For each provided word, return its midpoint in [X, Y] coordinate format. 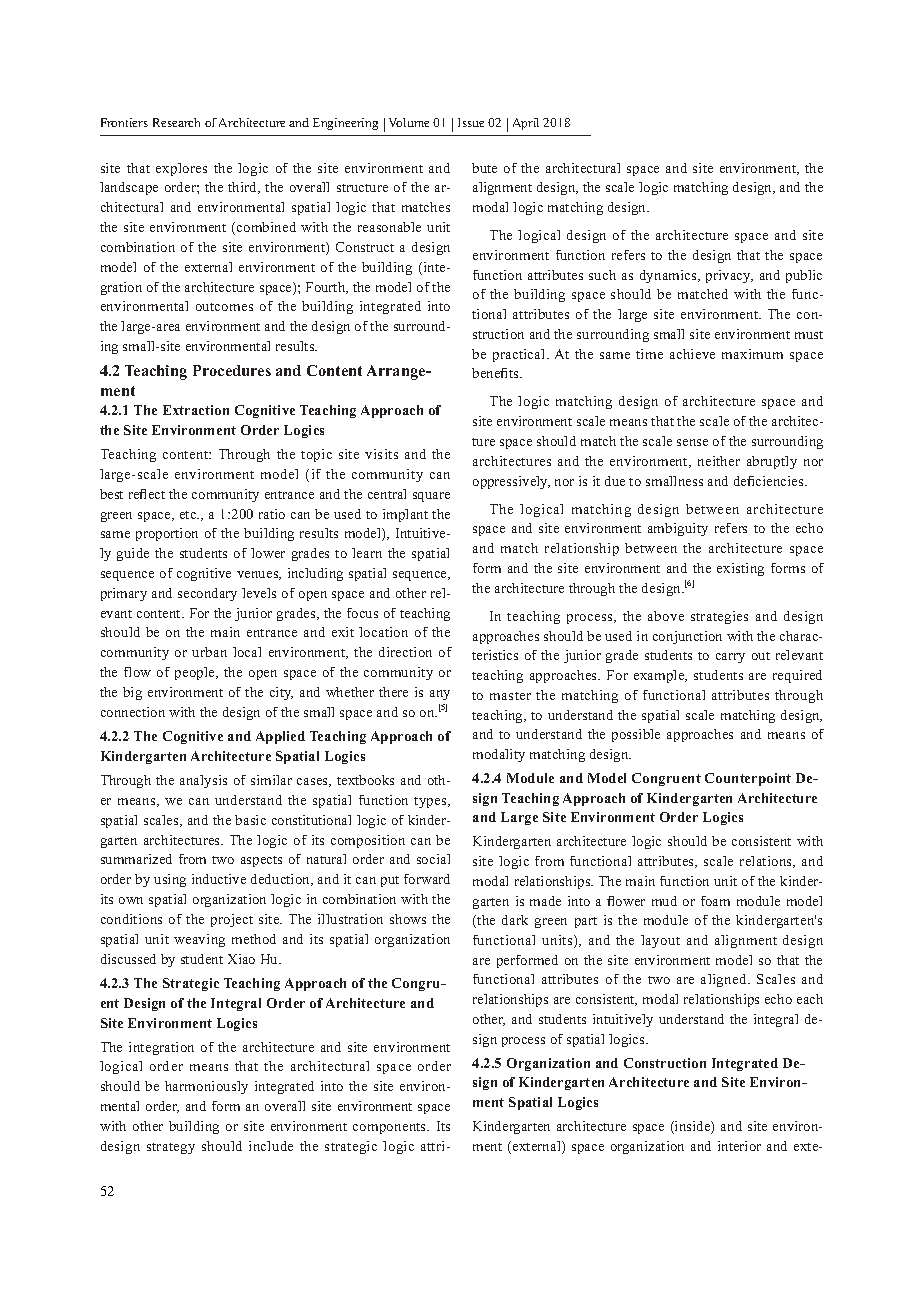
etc [189, 515]
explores [181, 169]
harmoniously [206, 1087]
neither [719, 461]
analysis [203, 781]
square [431, 497]
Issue [471, 122]
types [431, 802]
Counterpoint [748, 779]
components [391, 1128]
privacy [729, 276]
